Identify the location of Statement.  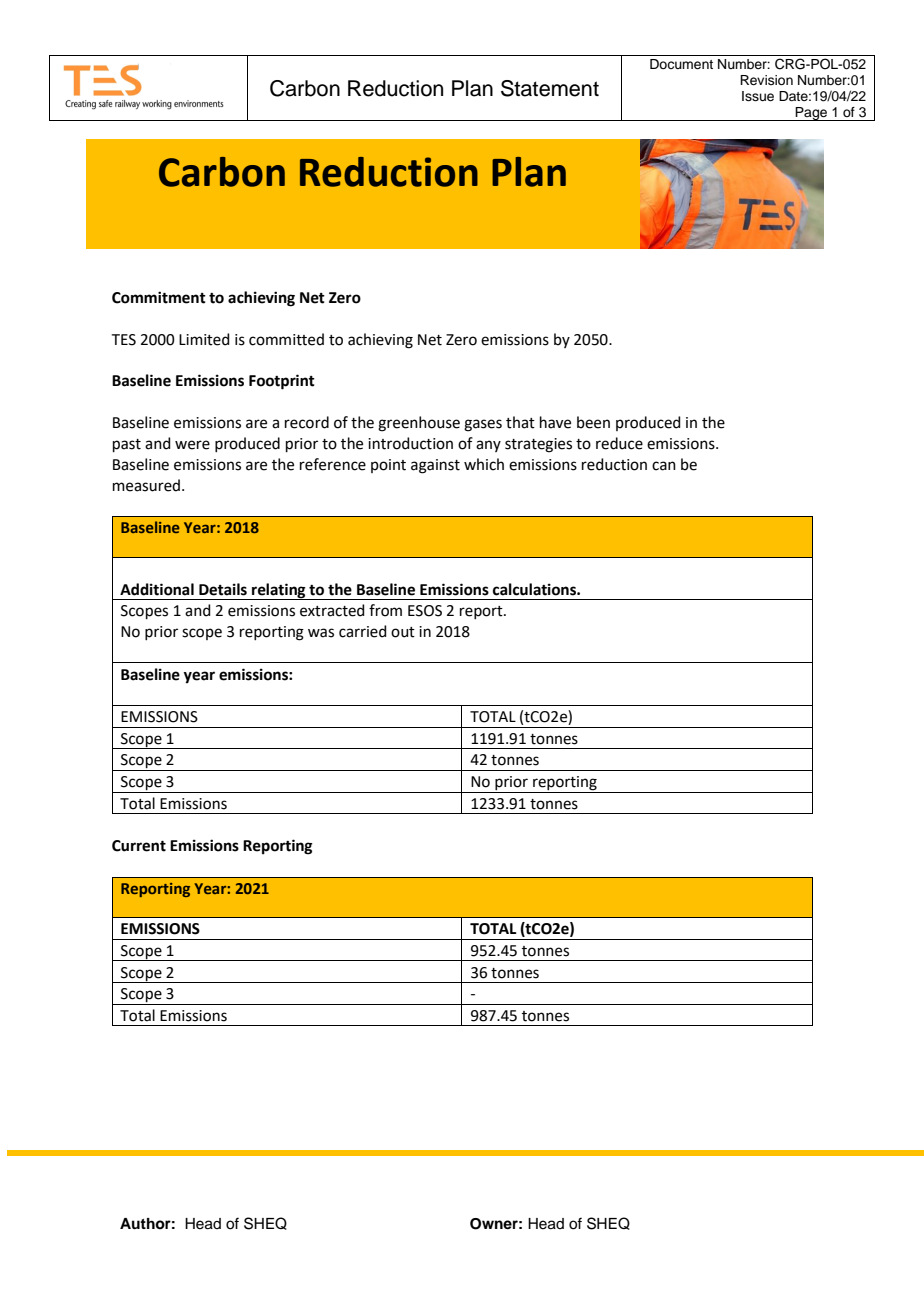
(550, 88).
